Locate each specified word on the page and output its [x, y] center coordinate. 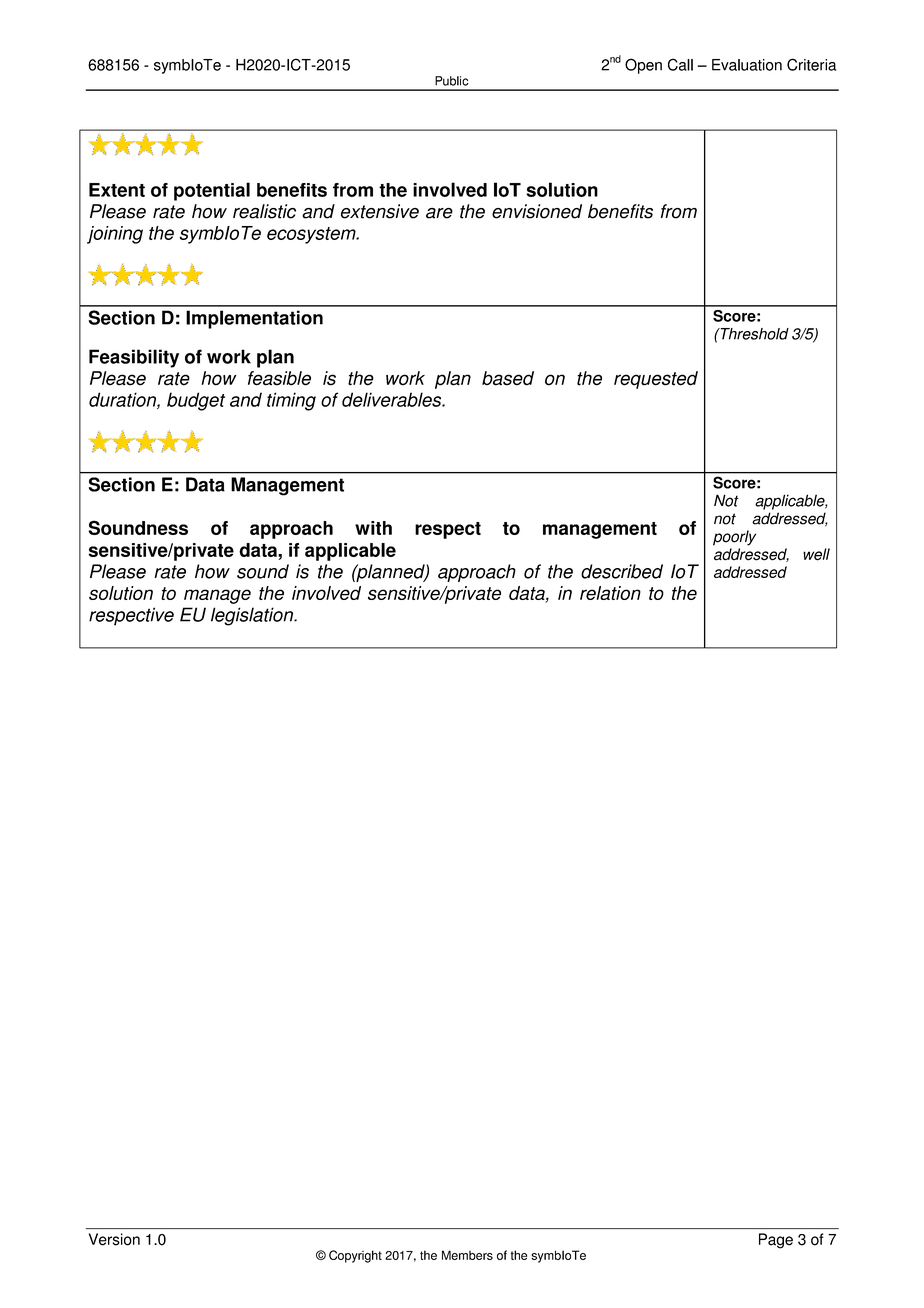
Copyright [355, 1256]
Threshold [753, 334]
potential [212, 191]
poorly [734, 538]
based [508, 378]
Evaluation [747, 65]
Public [451, 81]
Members [467, 1255]
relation [610, 593]
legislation [253, 616]
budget [196, 401]
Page [776, 1241]
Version [114, 1239]
